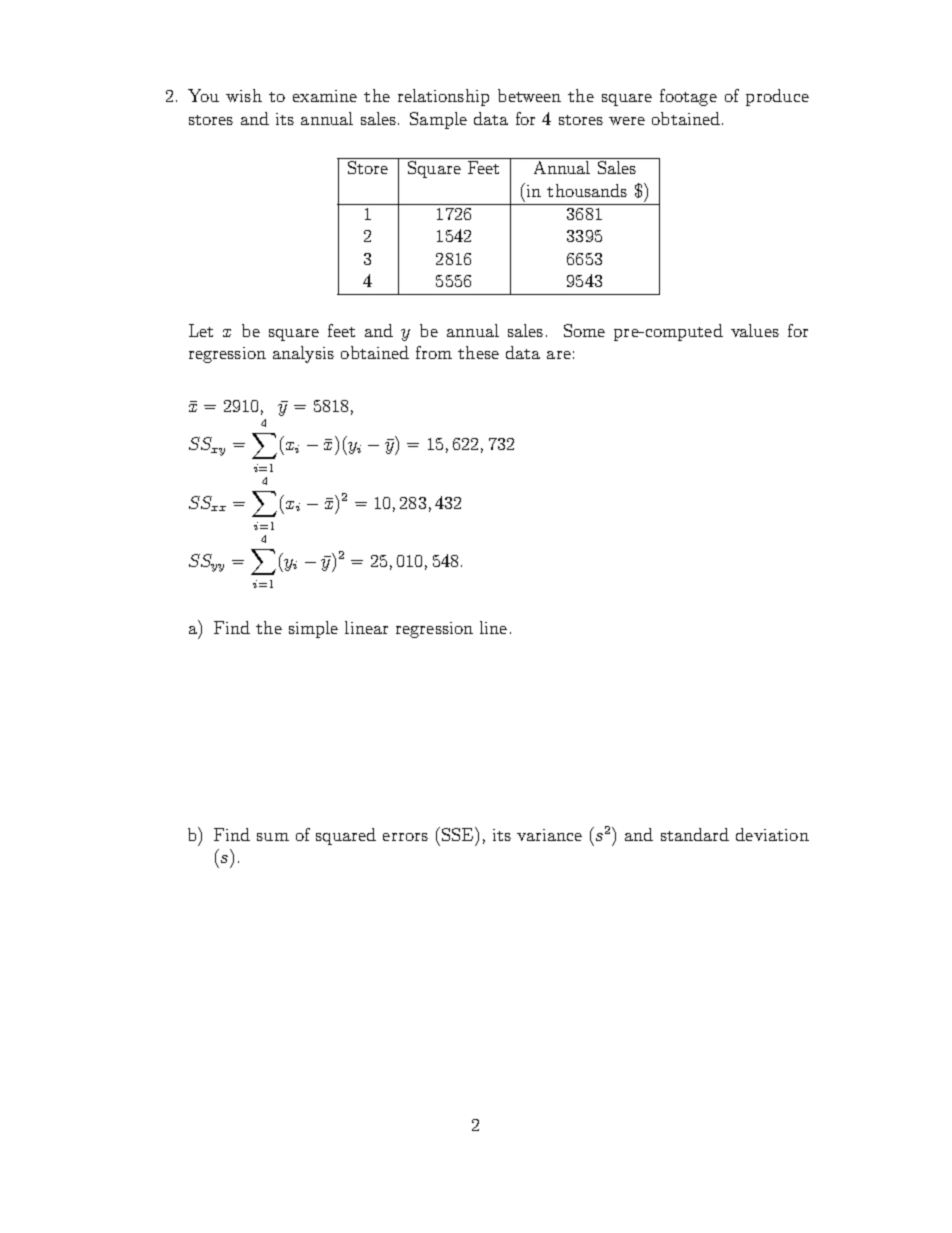  Describe the element at coordinates (438, 120) in the page. I see `Sample` at that location.
